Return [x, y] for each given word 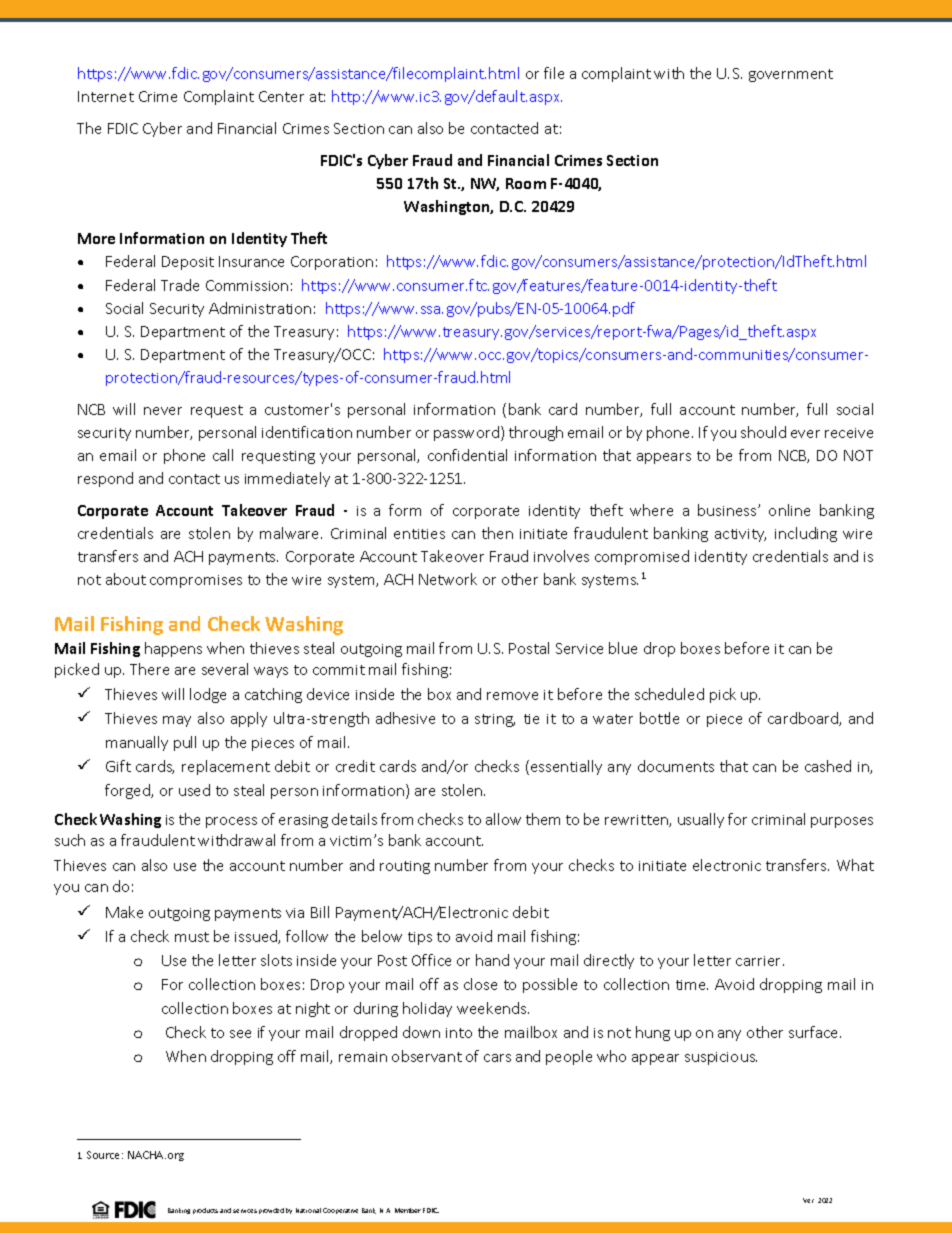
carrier [760, 961]
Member [408, 1210]
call [223, 455]
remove [512, 696]
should [763, 432]
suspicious [721, 1058]
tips [420, 938]
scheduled [669, 694]
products [205, 1211]
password [466, 433]
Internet [106, 96]
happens [173, 649]
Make [124, 912]
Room [526, 183]
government [791, 75]
